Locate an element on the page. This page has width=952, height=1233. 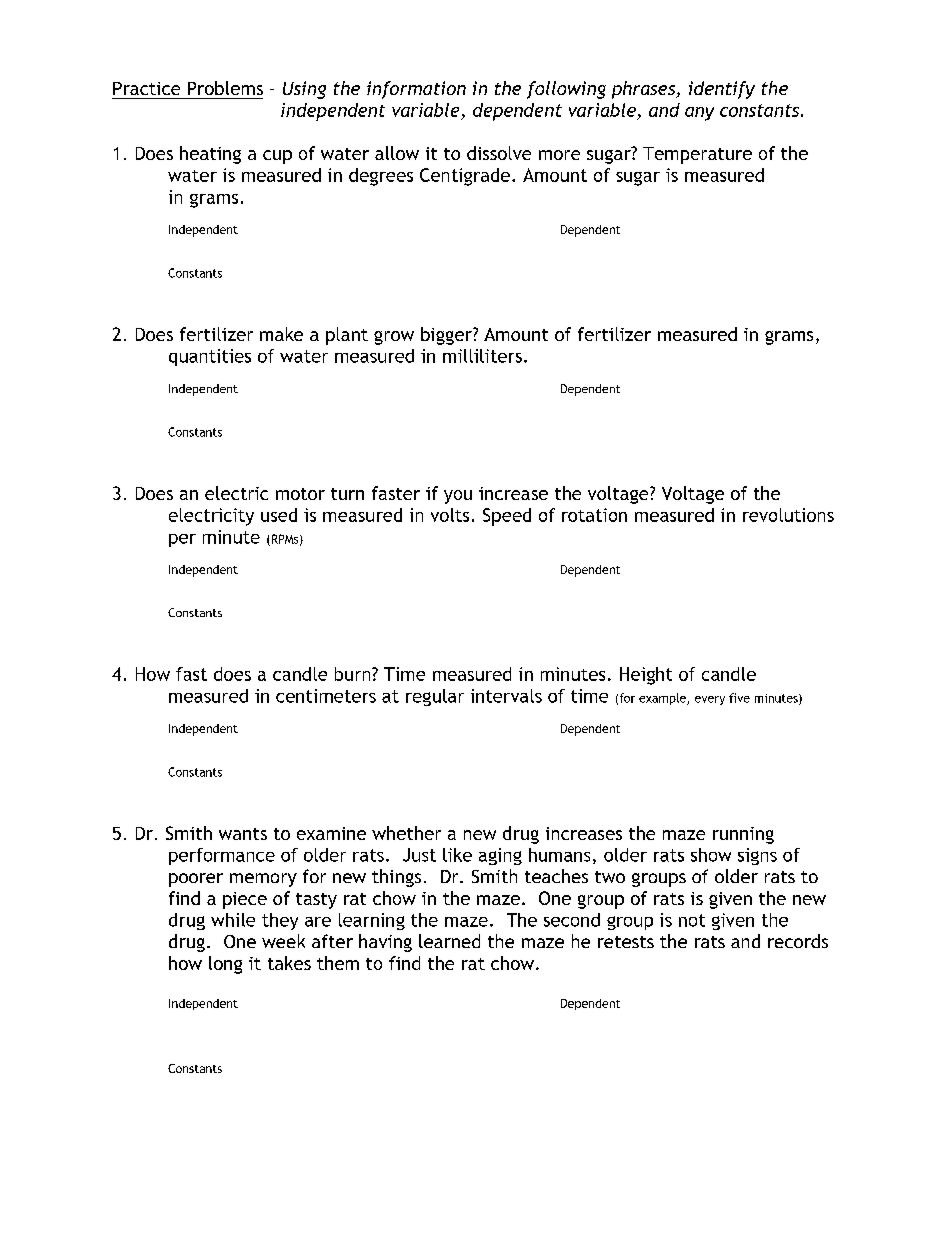
revolutions is located at coordinates (788, 515).
